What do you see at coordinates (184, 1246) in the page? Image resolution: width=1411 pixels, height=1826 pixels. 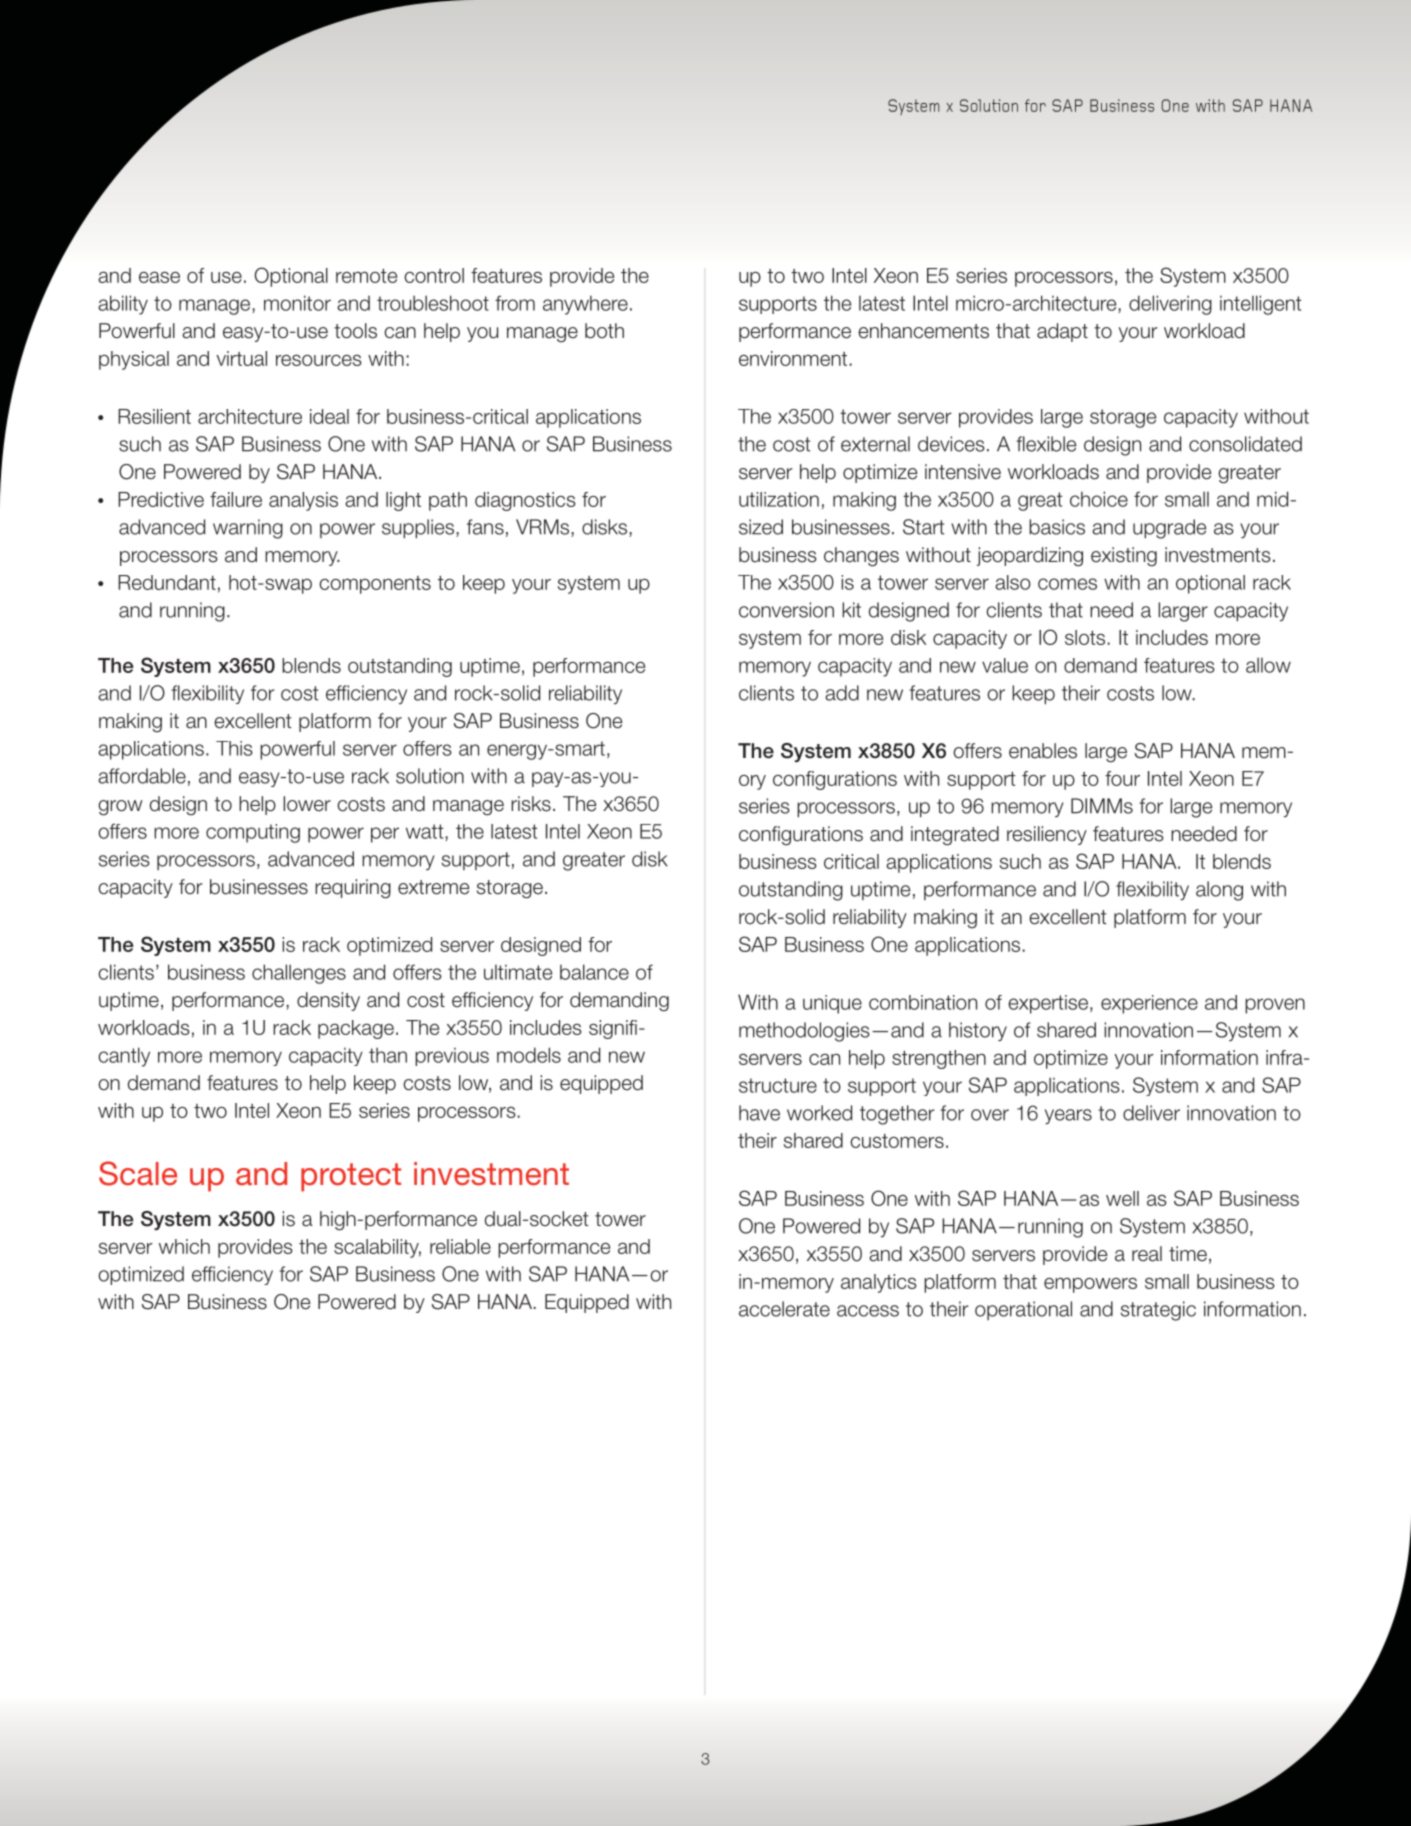 I see `which` at bounding box center [184, 1246].
